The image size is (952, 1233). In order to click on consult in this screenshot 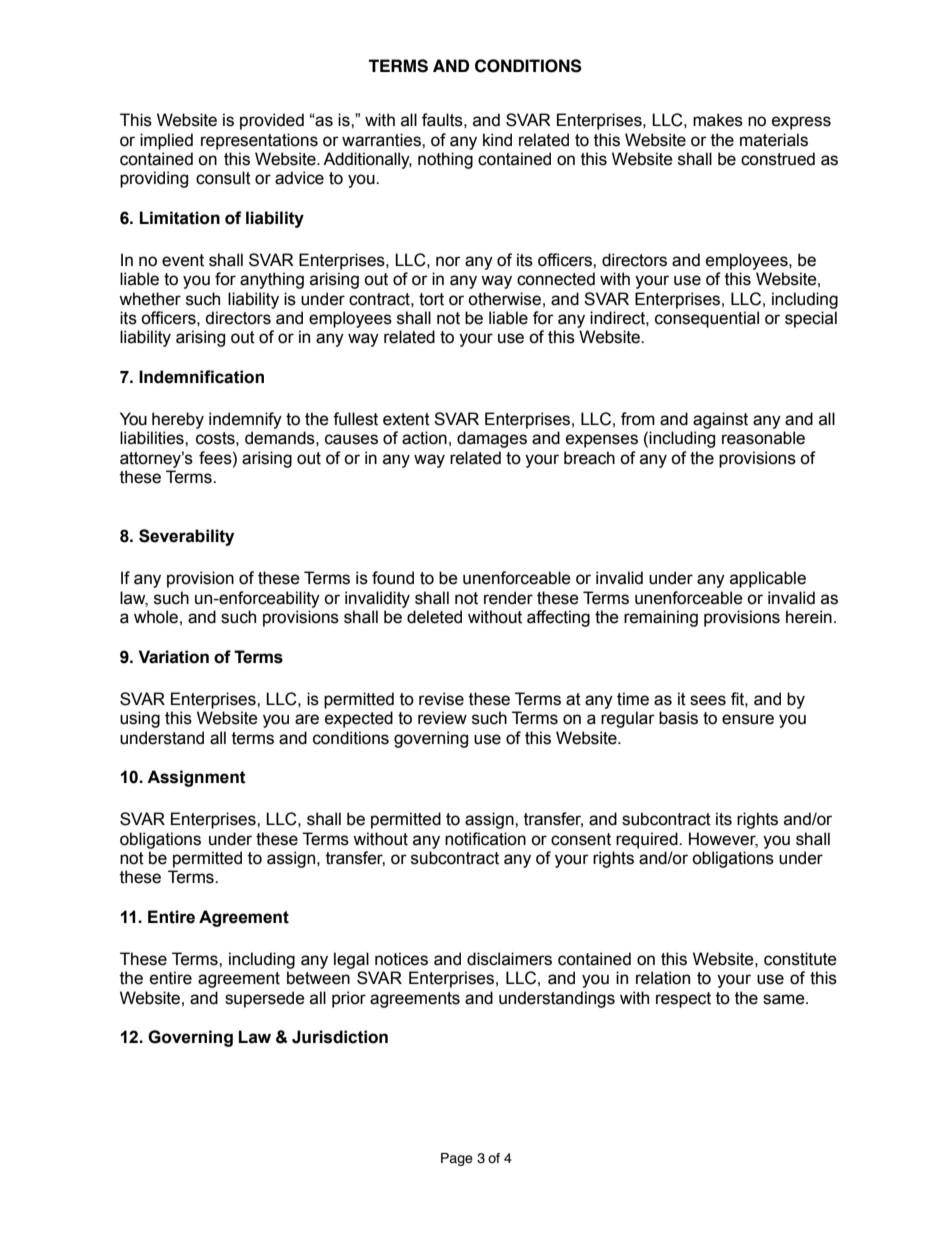, I will do `click(223, 178)`.
